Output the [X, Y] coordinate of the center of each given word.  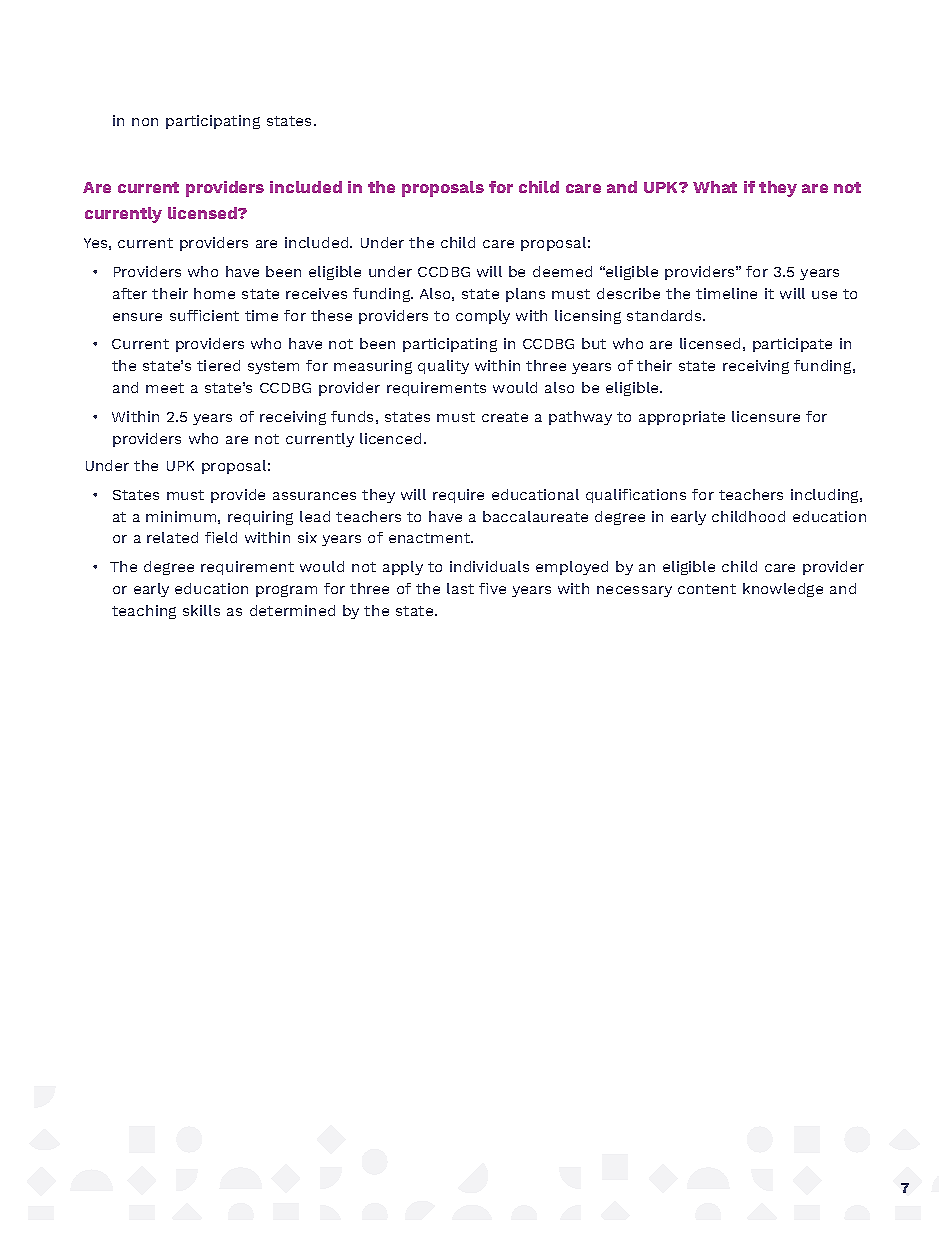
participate [792, 345]
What [715, 187]
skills [201, 610]
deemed [562, 271]
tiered [218, 365]
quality [443, 367]
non [145, 122]
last [460, 588]
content [707, 589]
